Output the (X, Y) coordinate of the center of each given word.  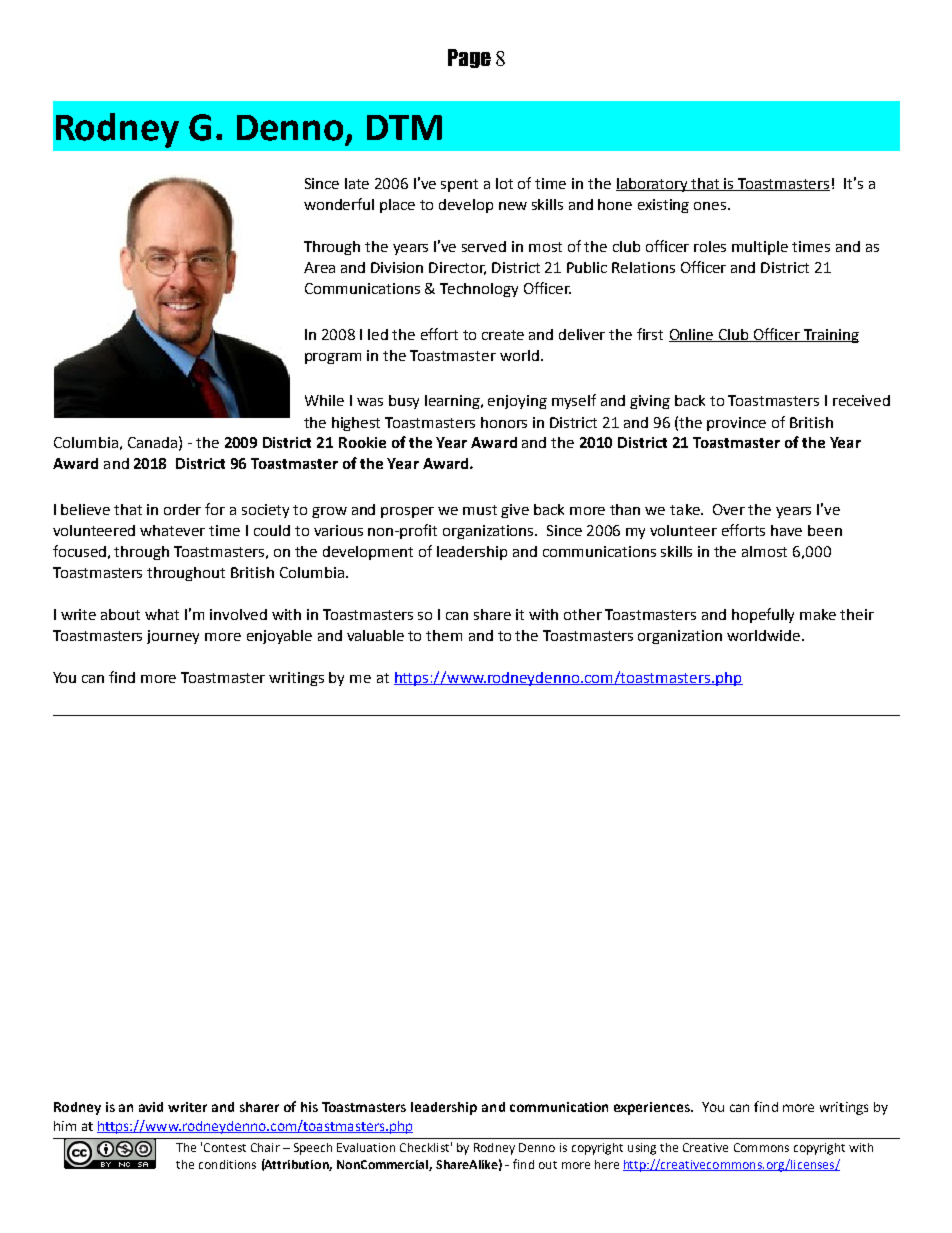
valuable (375, 635)
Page (469, 58)
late (357, 183)
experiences (653, 1108)
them (444, 635)
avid (151, 1107)
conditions (227, 1164)
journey (173, 637)
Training (830, 336)
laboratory (653, 185)
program (333, 358)
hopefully (763, 615)
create (503, 335)
